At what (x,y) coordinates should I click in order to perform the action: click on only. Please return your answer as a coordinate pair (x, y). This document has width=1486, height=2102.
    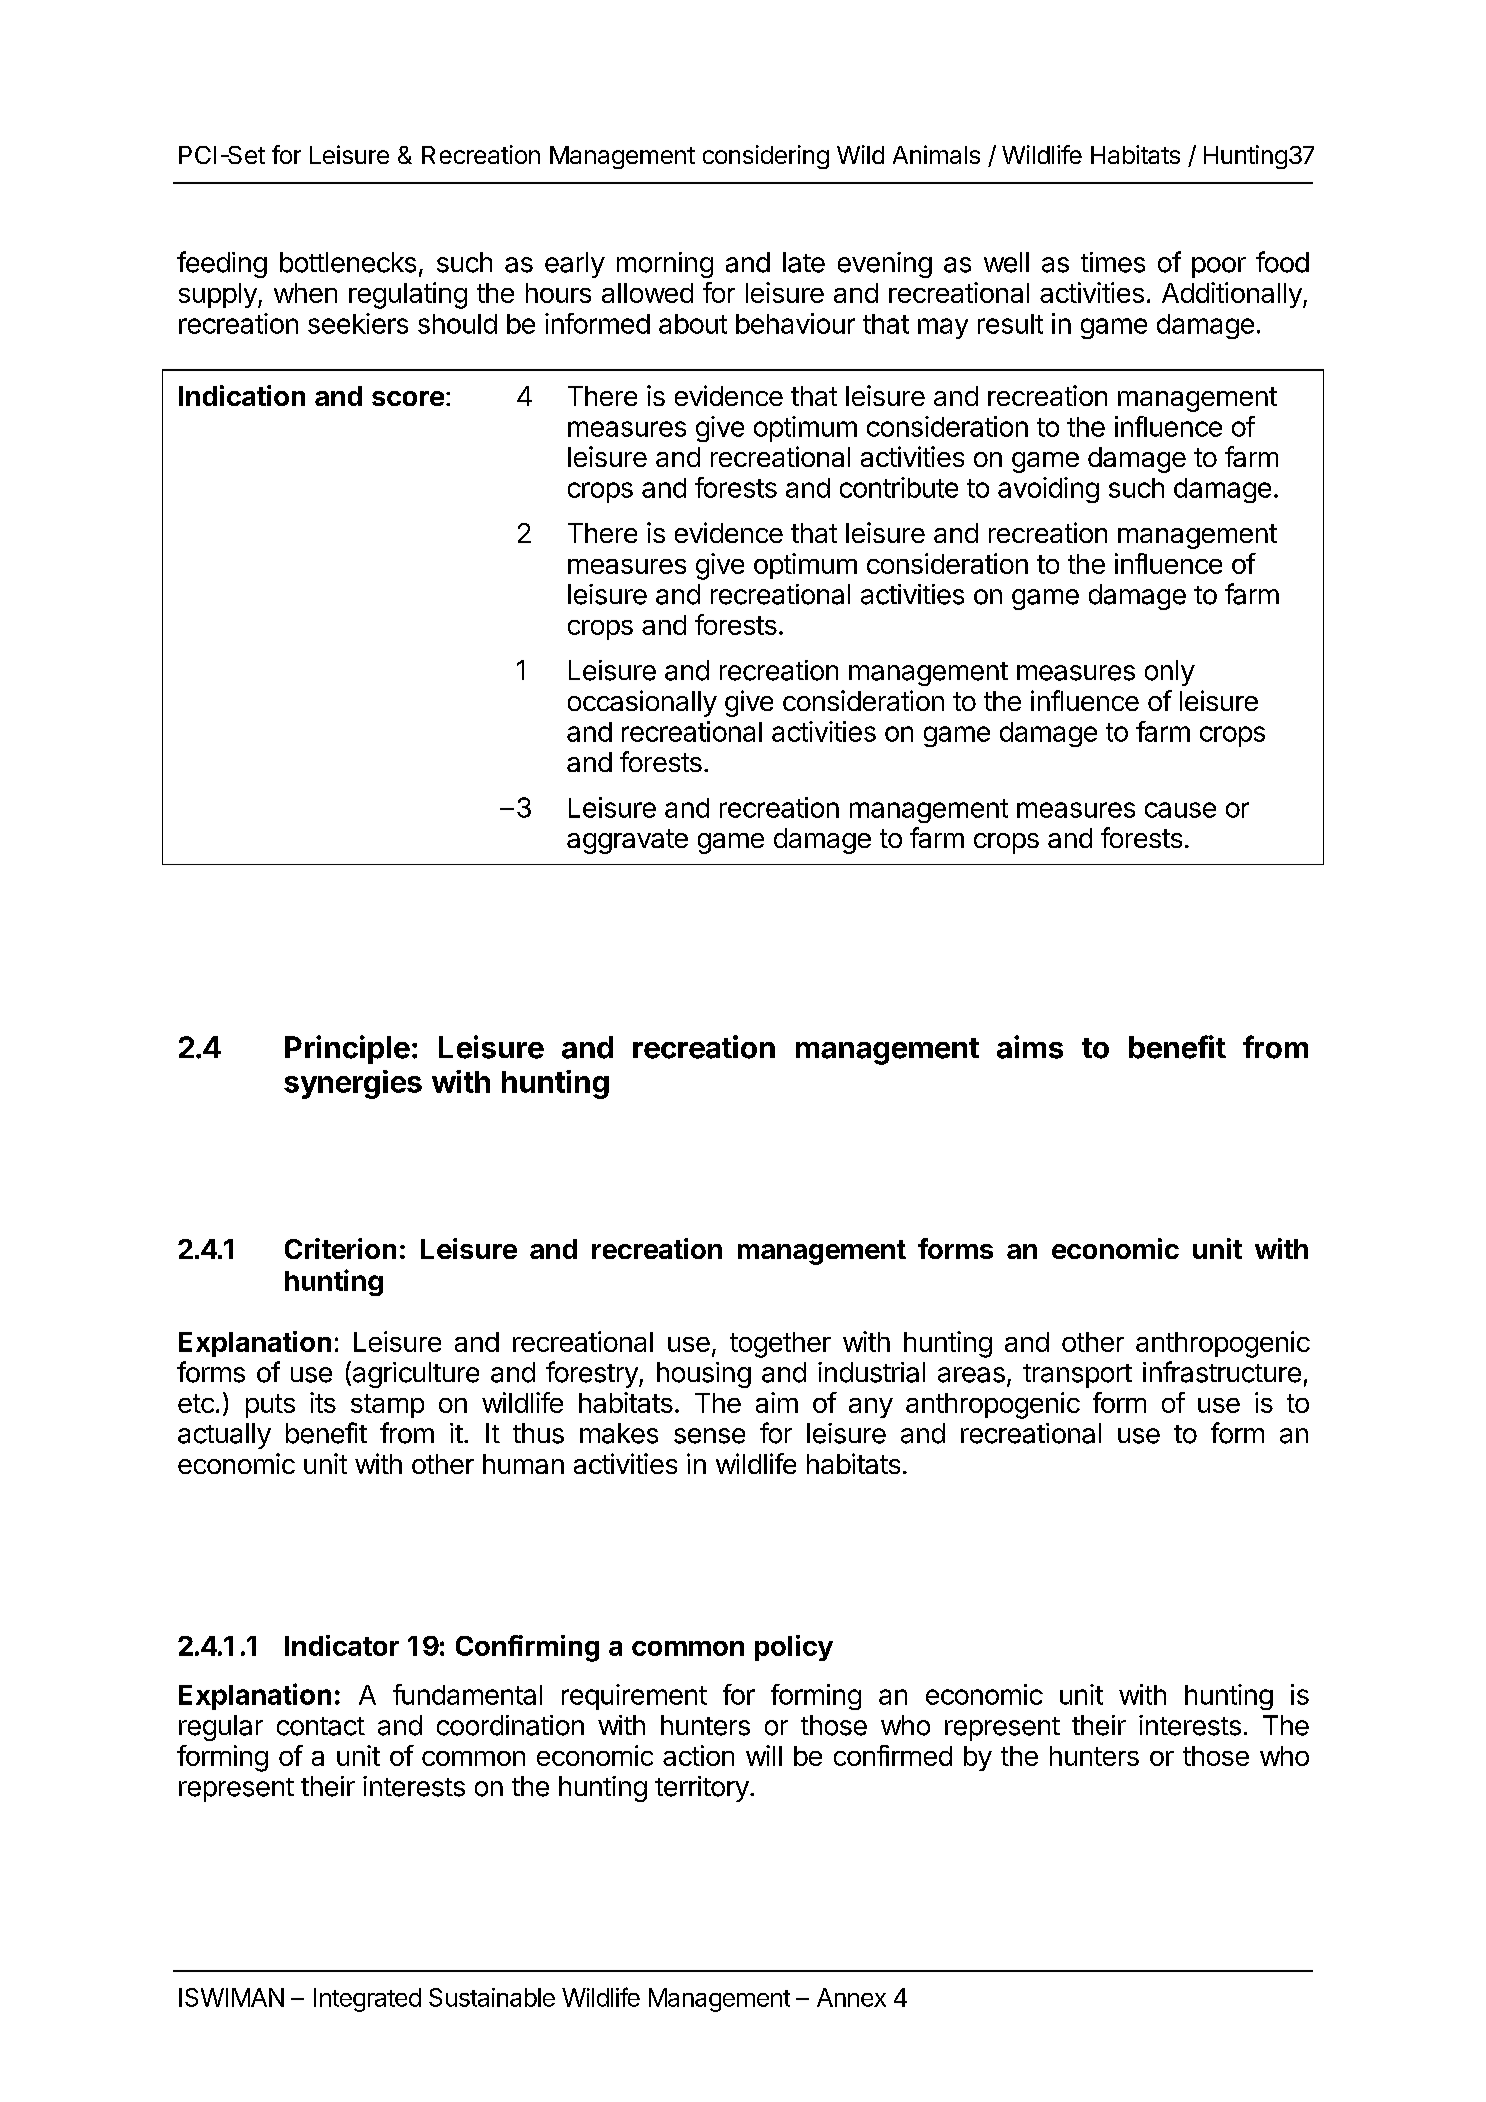
    Looking at the image, I should click on (1170, 673).
